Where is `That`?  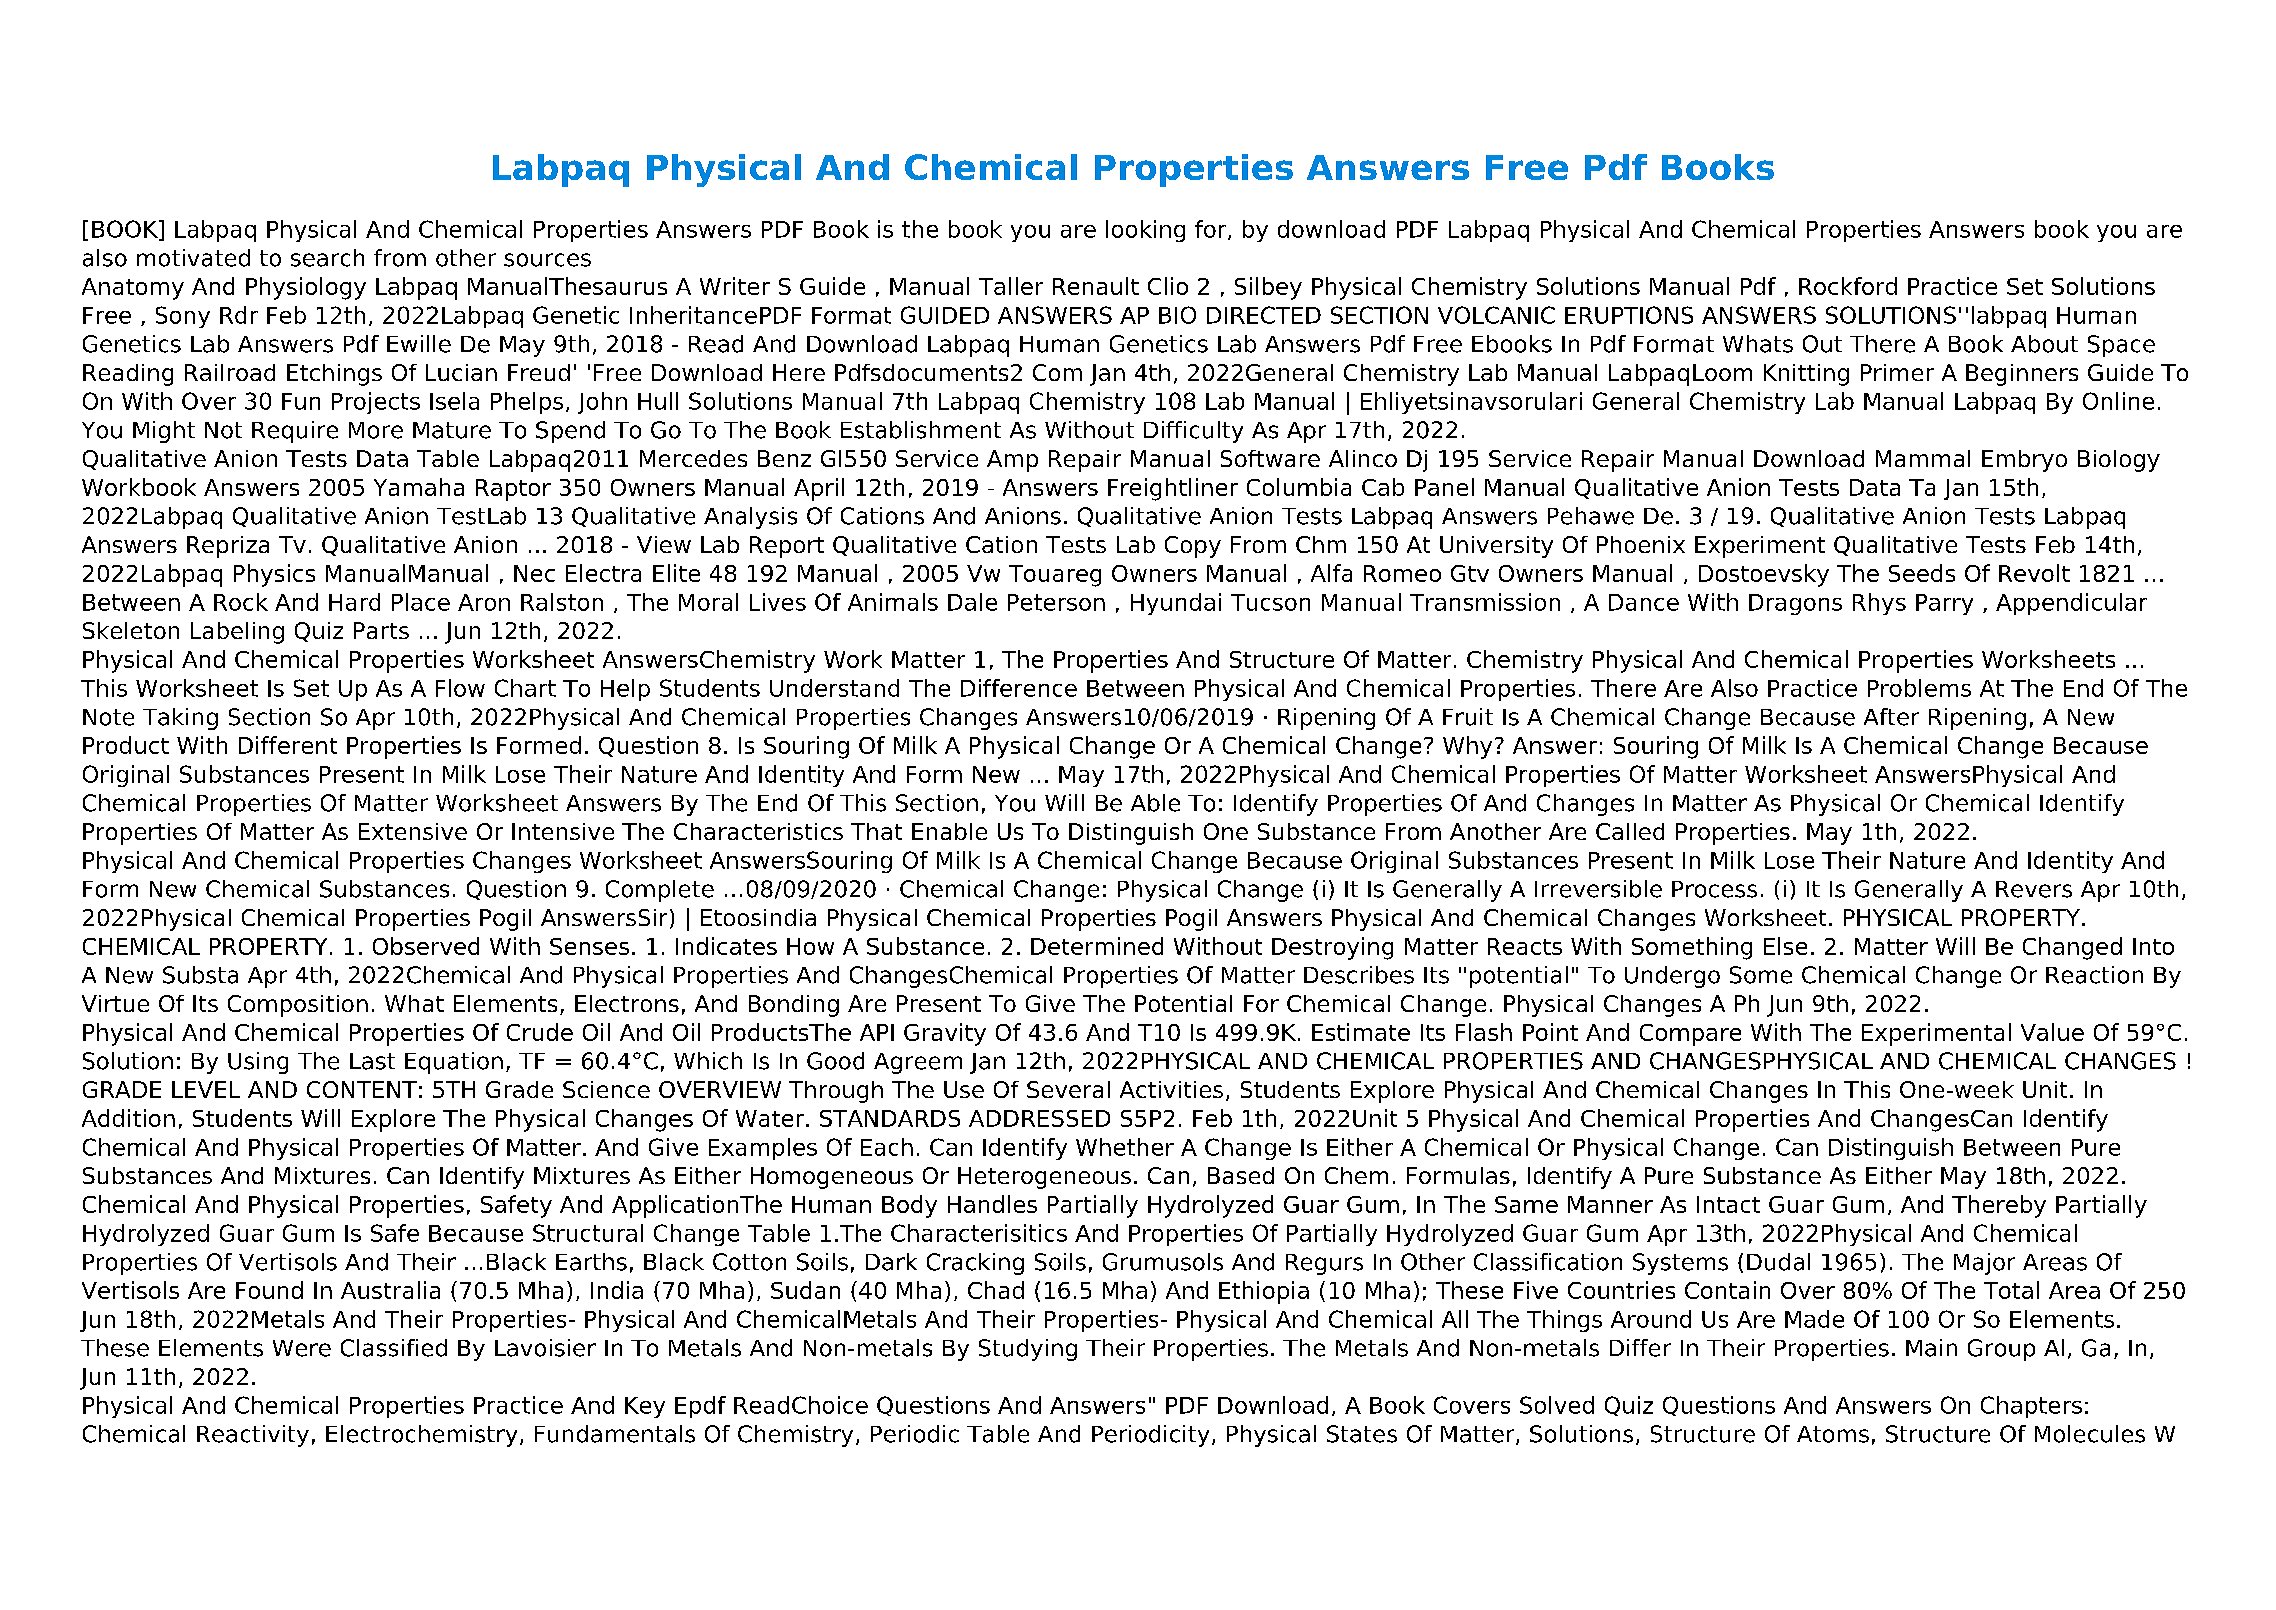
That is located at coordinates (876, 831).
